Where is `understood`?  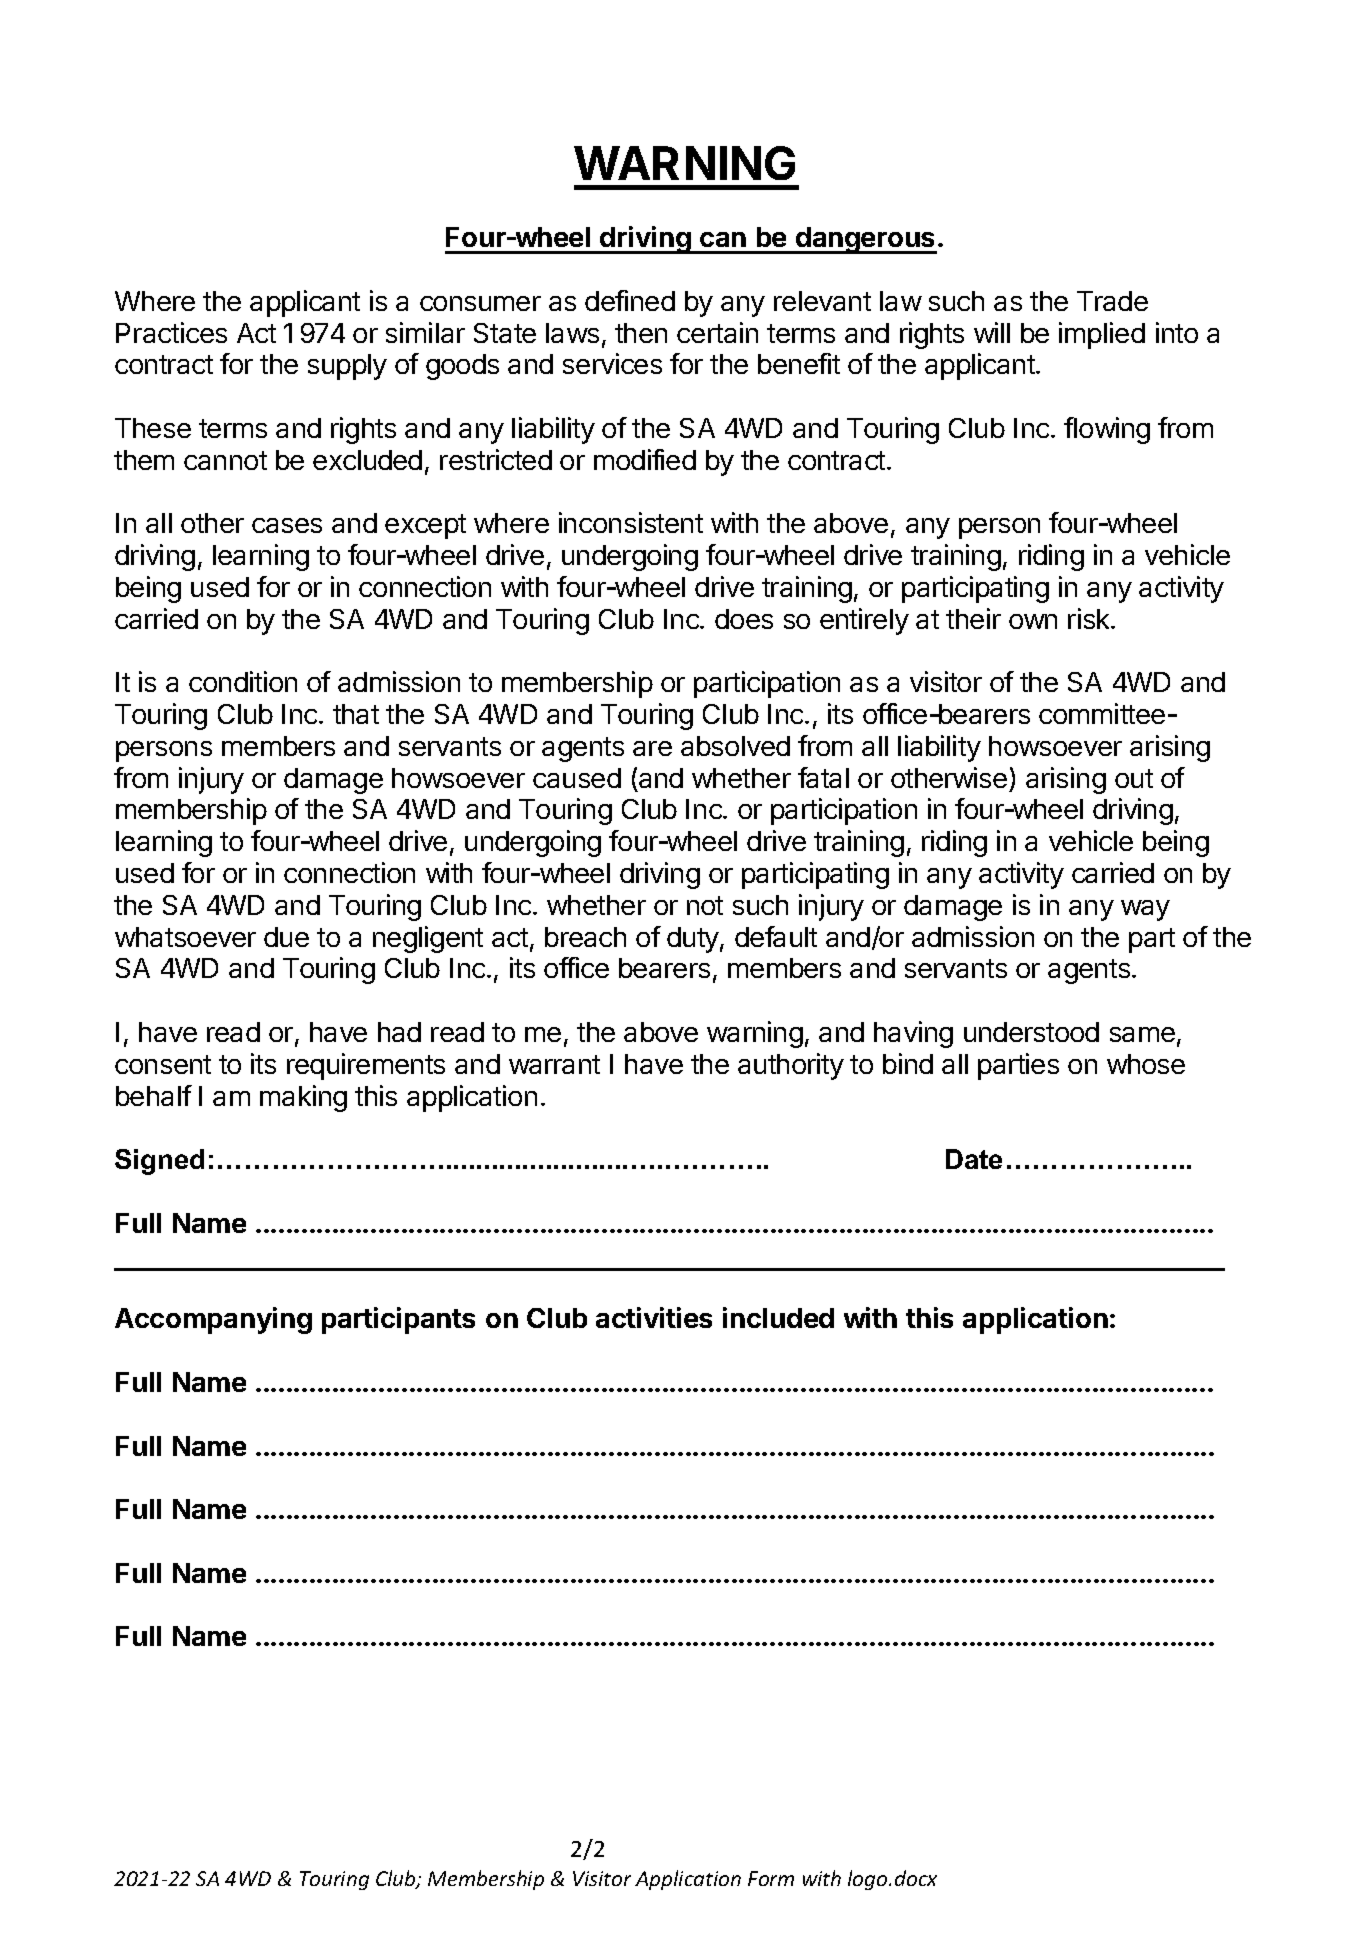 understood is located at coordinates (1031, 1032).
